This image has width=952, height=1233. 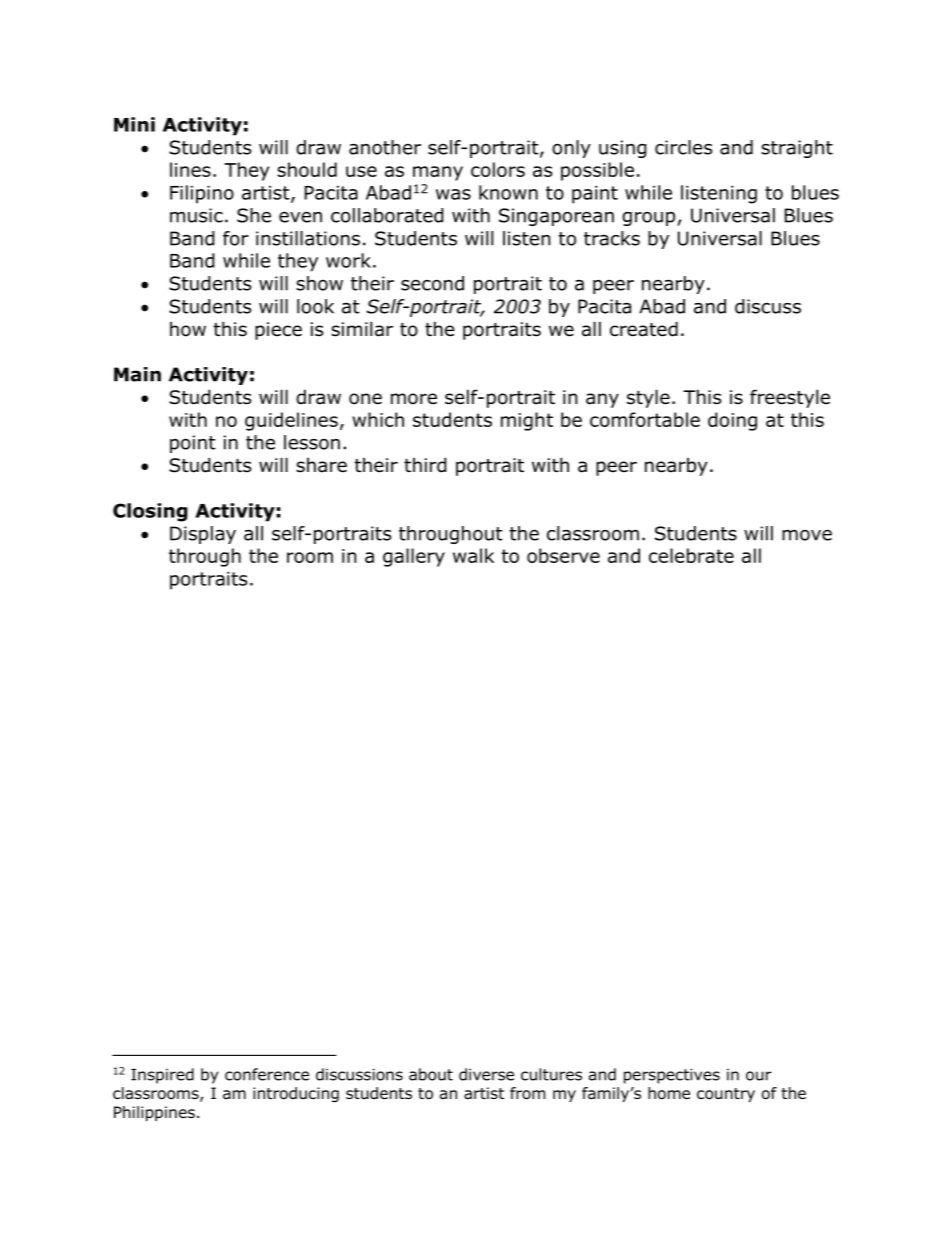 What do you see at coordinates (162, 1076) in the image?
I see `Inspired` at bounding box center [162, 1076].
